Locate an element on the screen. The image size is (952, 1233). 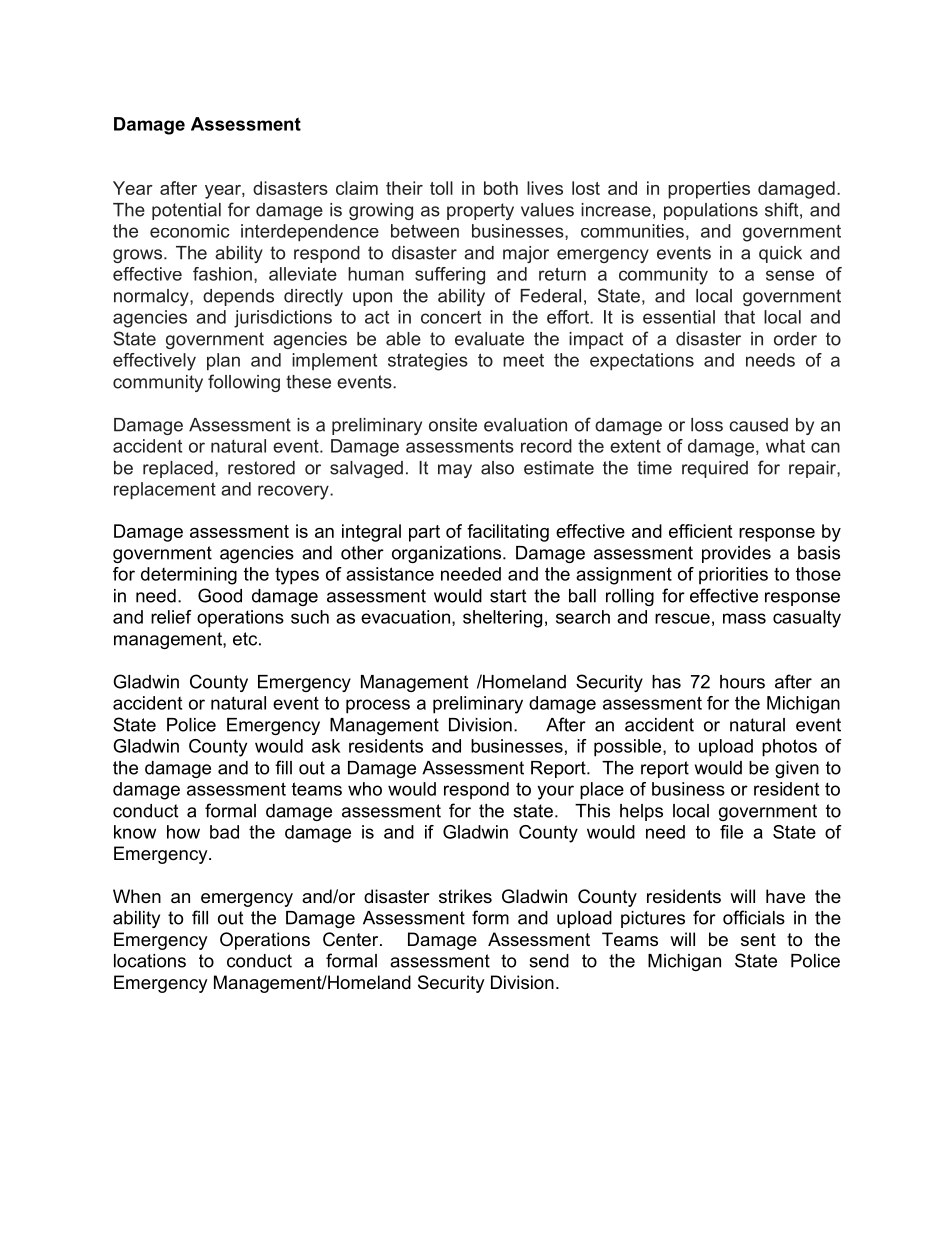
ask is located at coordinates (326, 746).
